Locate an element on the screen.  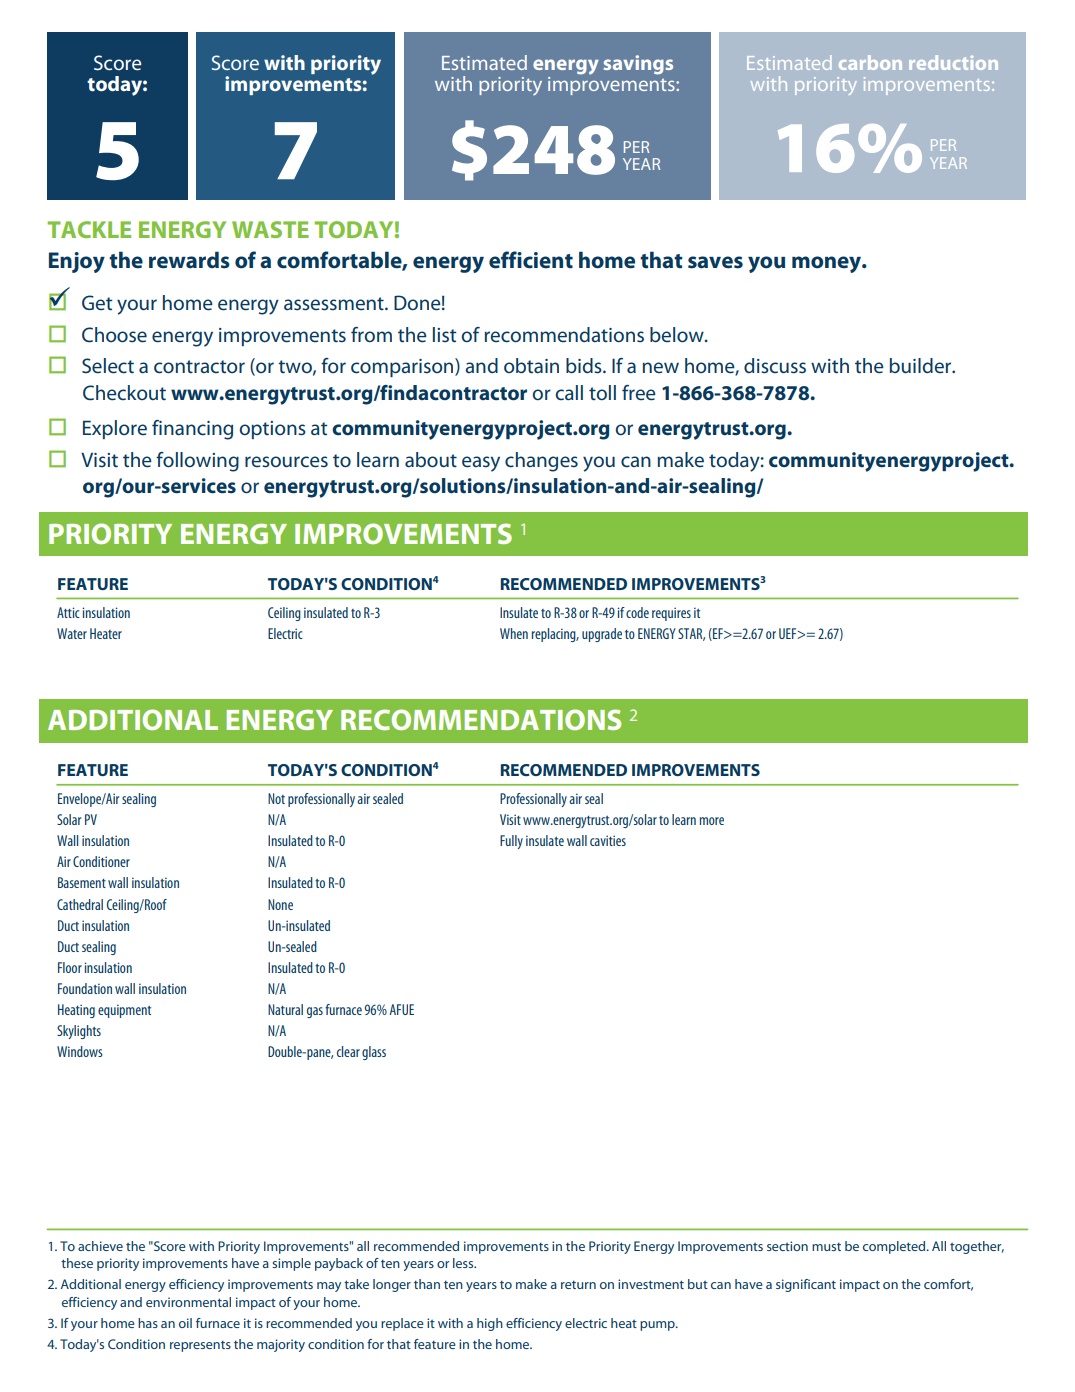
environmental is located at coordinates (188, 1302).
